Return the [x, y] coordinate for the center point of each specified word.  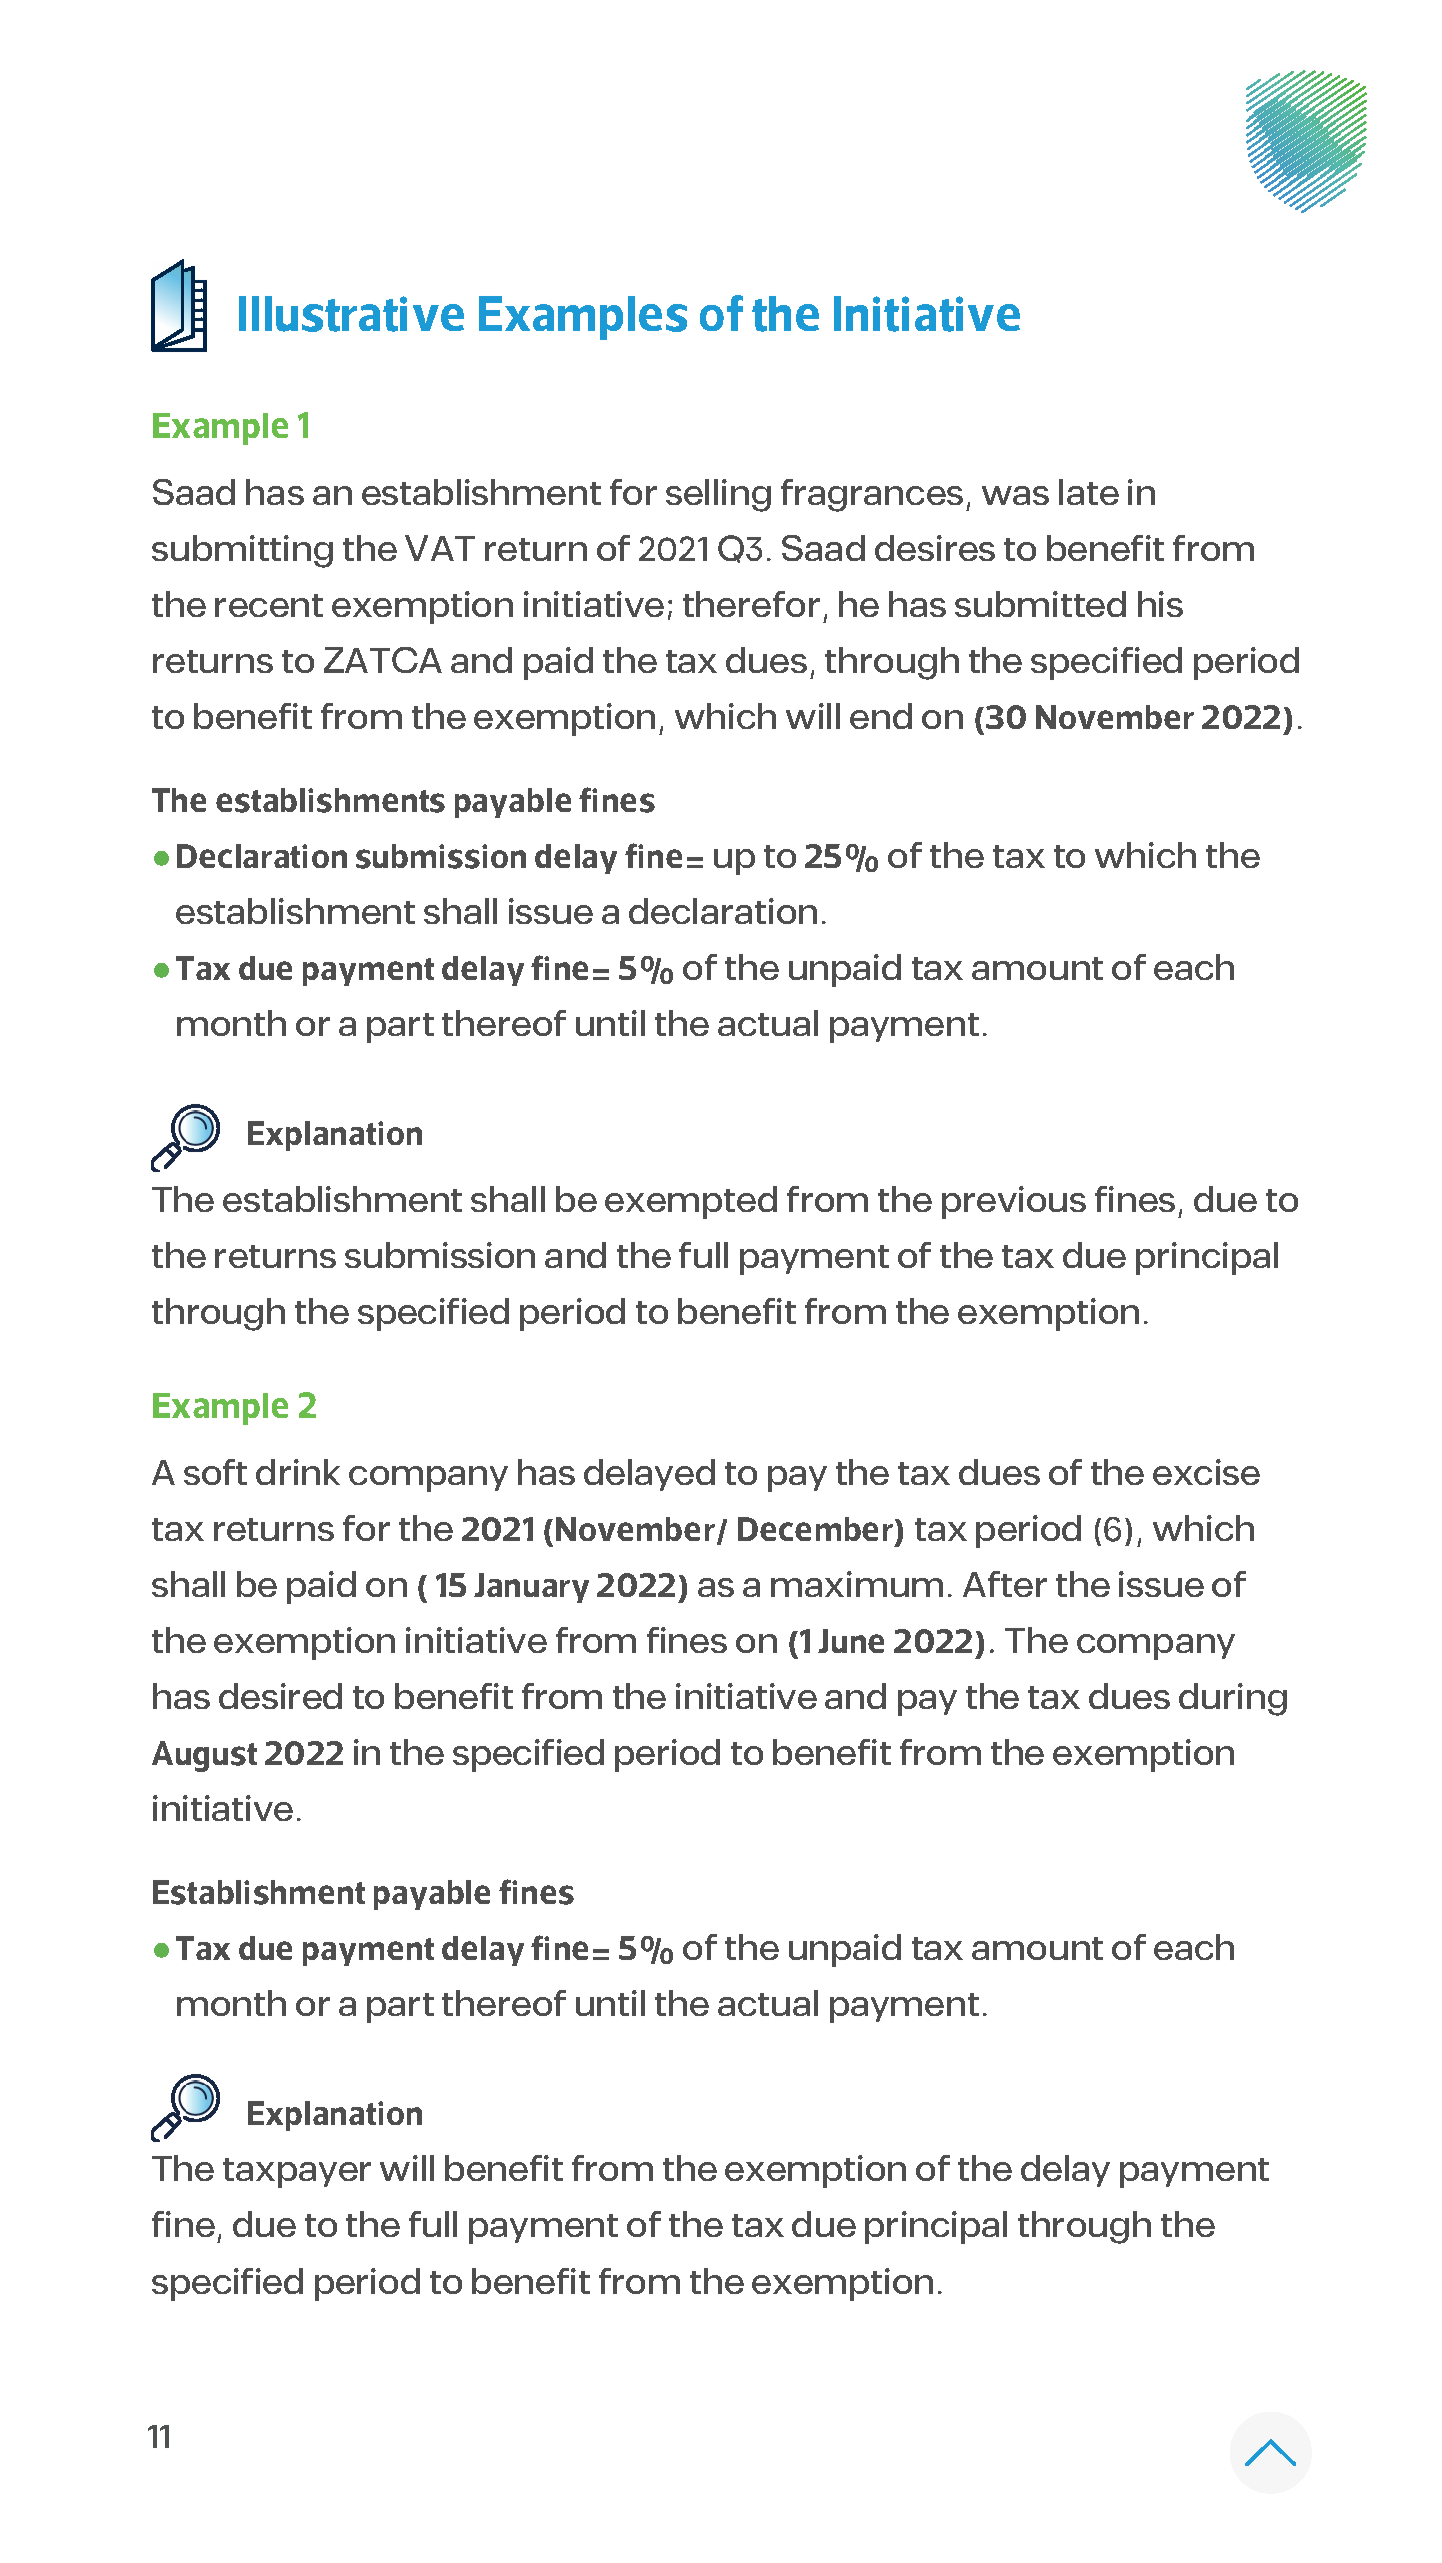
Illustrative [351, 314]
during [1233, 1699]
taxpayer [297, 2173]
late [1089, 492]
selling [718, 495]
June [851, 1641]
